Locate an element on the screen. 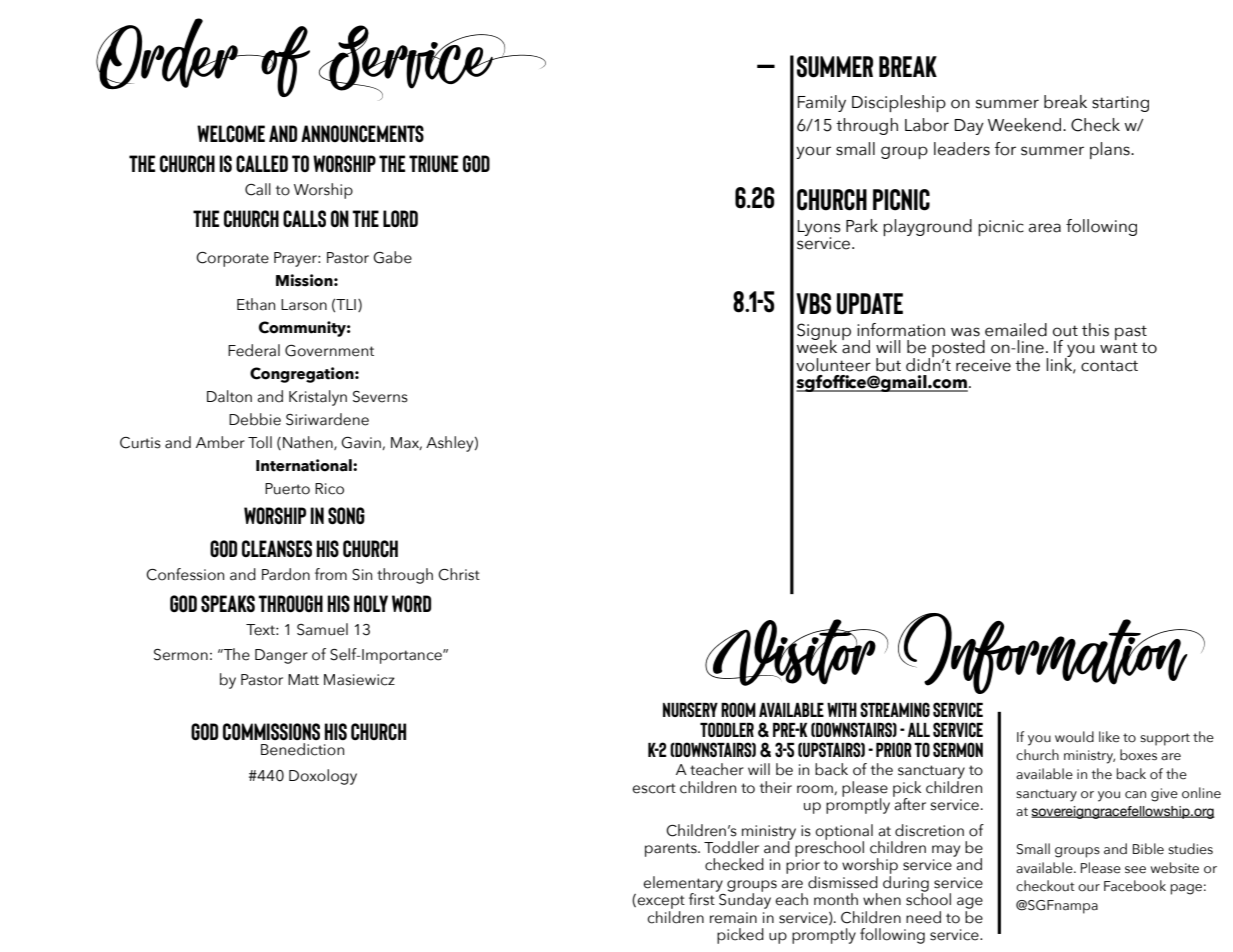 The height and width of the screenshot is (952, 1233). your is located at coordinates (813, 152).
